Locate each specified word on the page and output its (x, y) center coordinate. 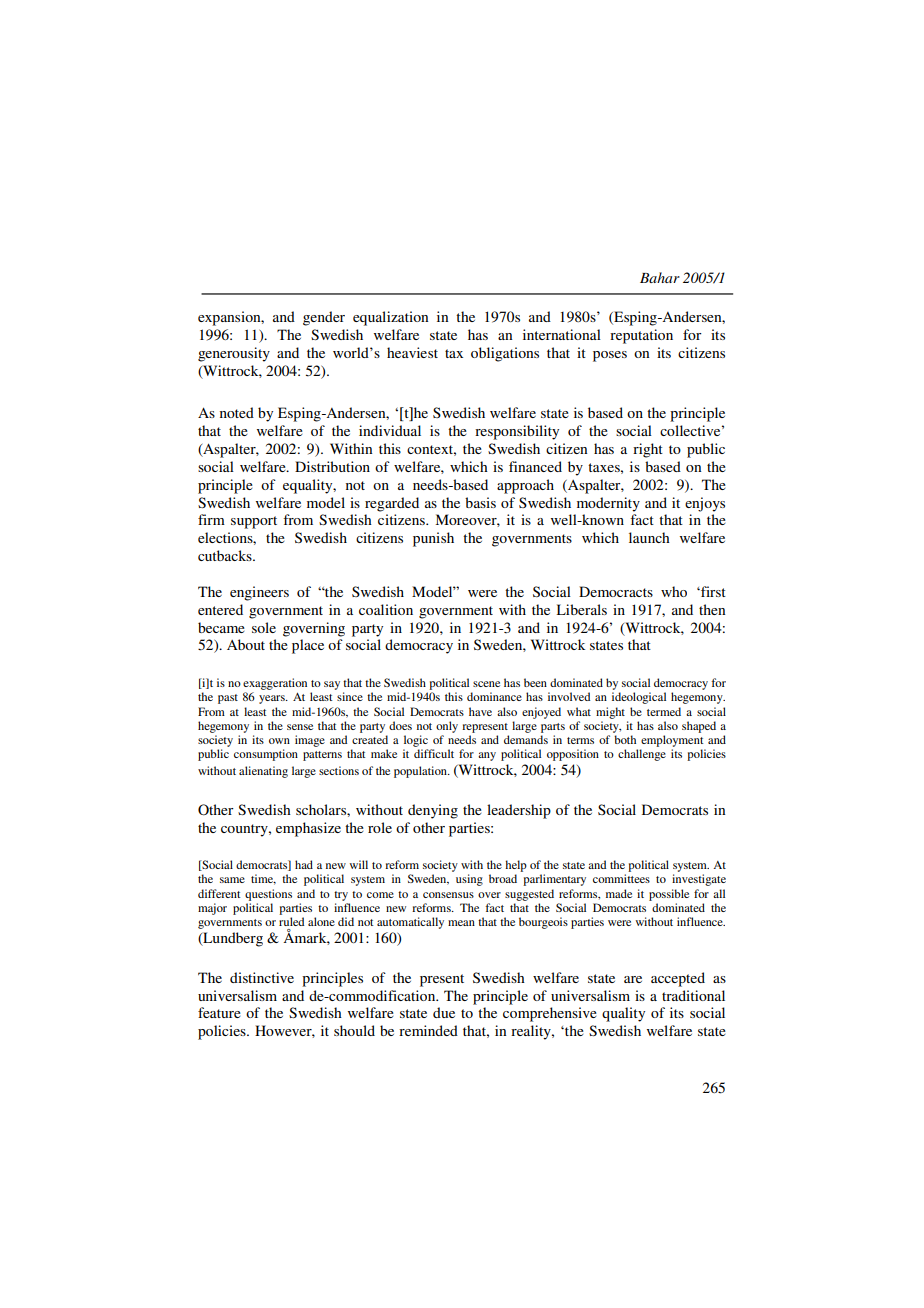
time (263, 879)
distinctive (262, 977)
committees (621, 878)
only (447, 727)
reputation (641, 336)
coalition (386, 609)
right (648, 450)
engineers (259, 593)
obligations (505, 354)
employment (672, 741)
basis (480, 502)
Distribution (332, 466)
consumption (266, 755)
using (469, 880)
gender (324, 318)
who (674, 591)
